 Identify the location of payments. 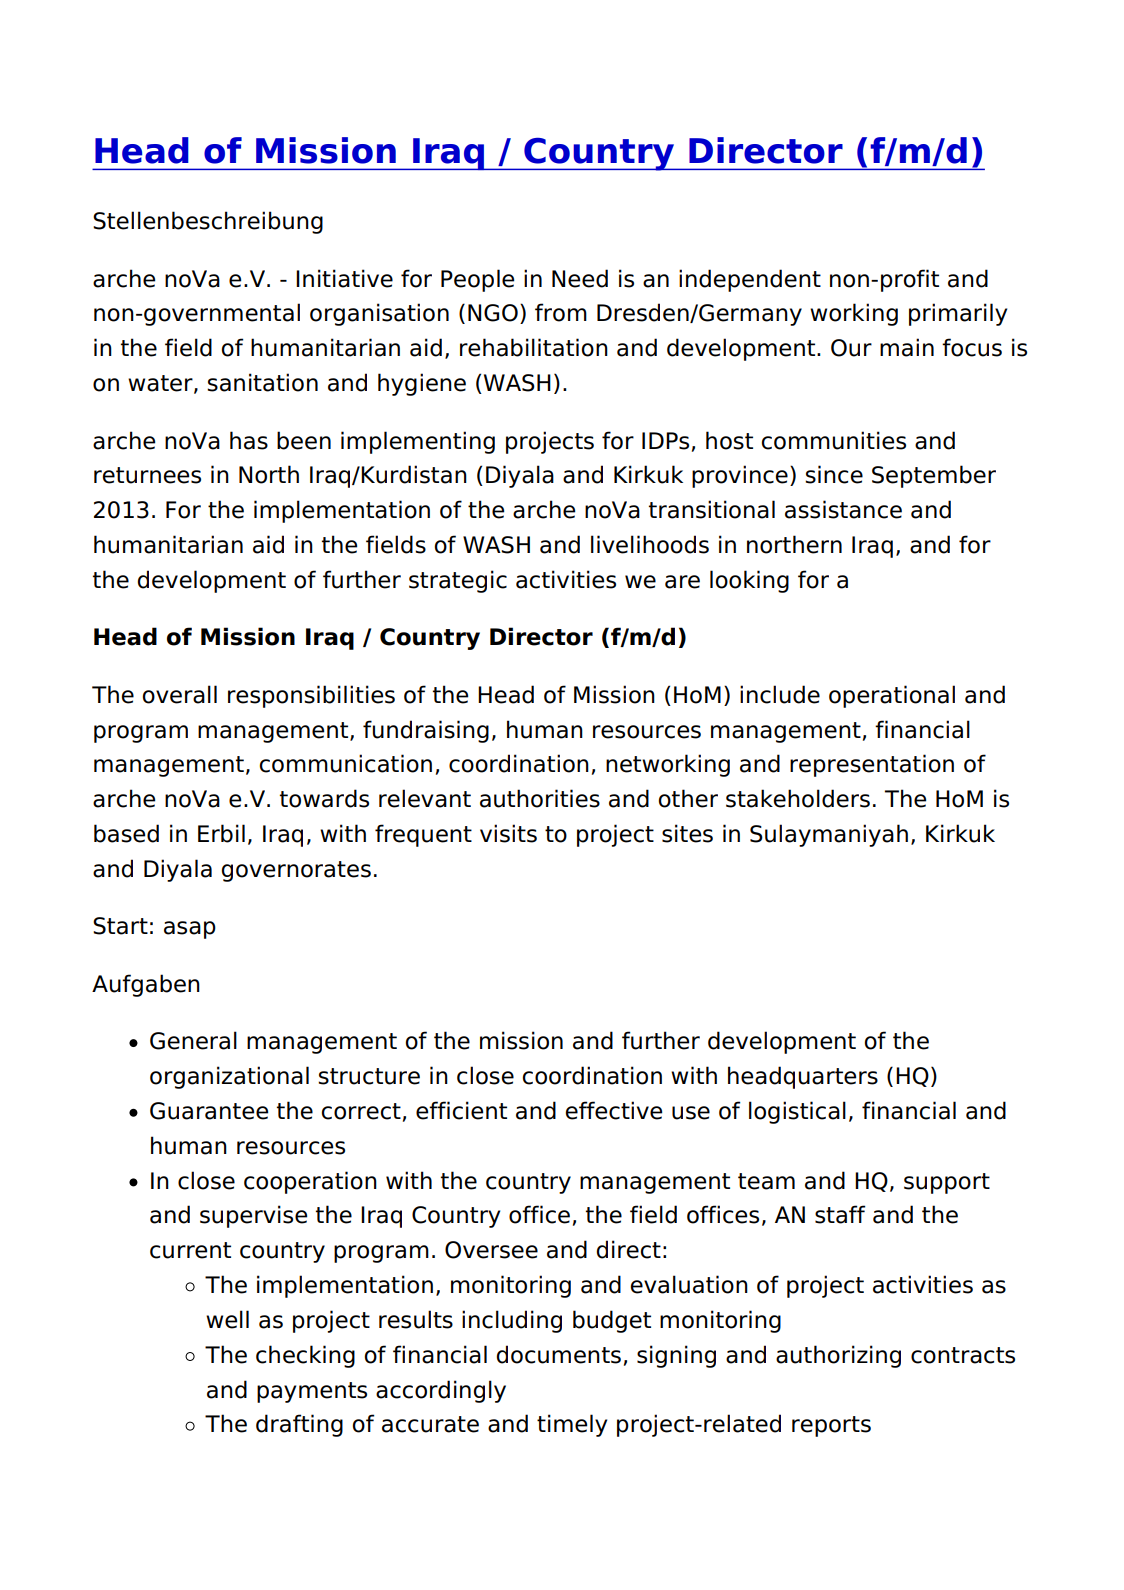
(312, 1392).
